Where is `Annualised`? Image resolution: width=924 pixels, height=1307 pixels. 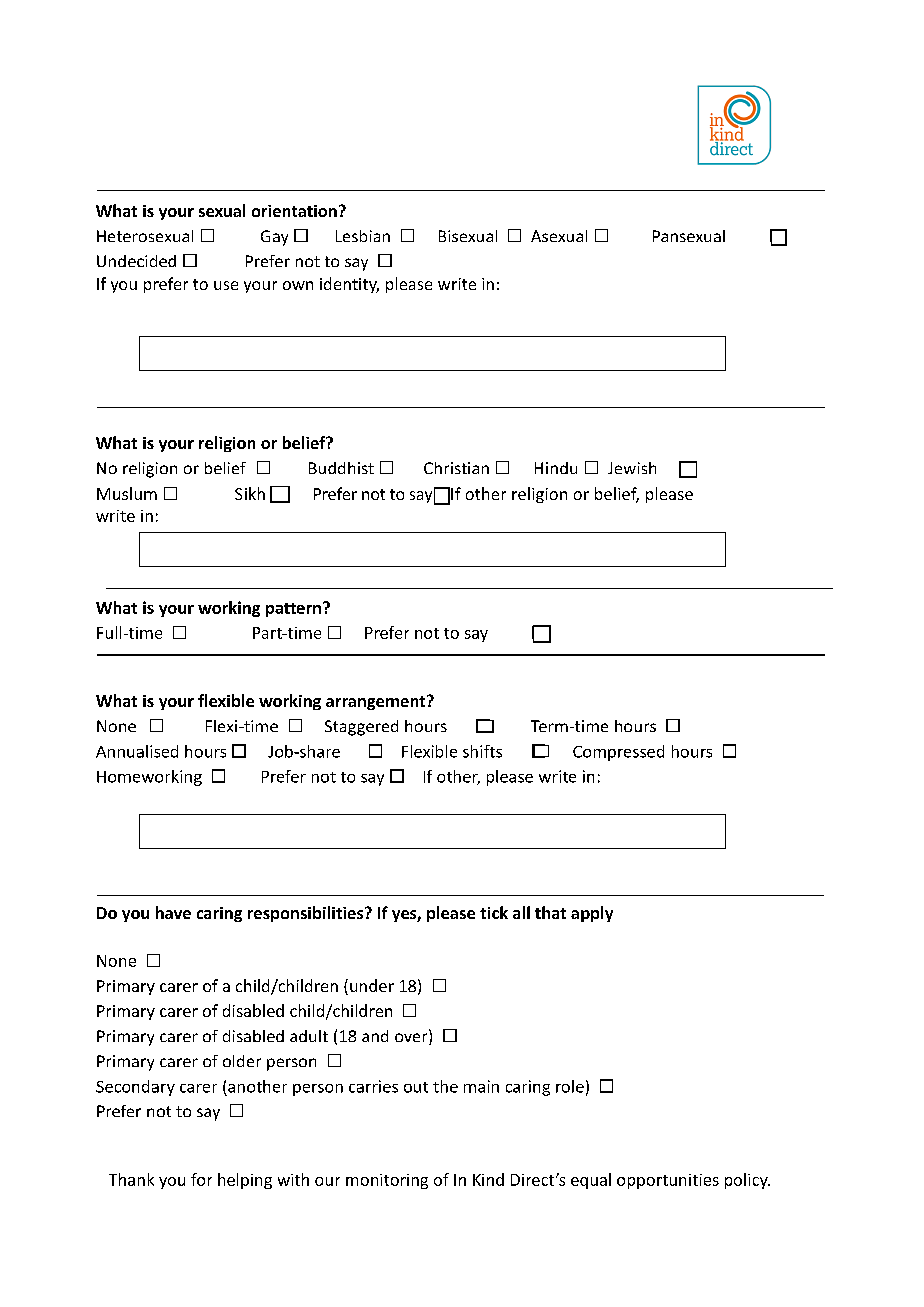 Annualised is located at coordinates (137, 751).
